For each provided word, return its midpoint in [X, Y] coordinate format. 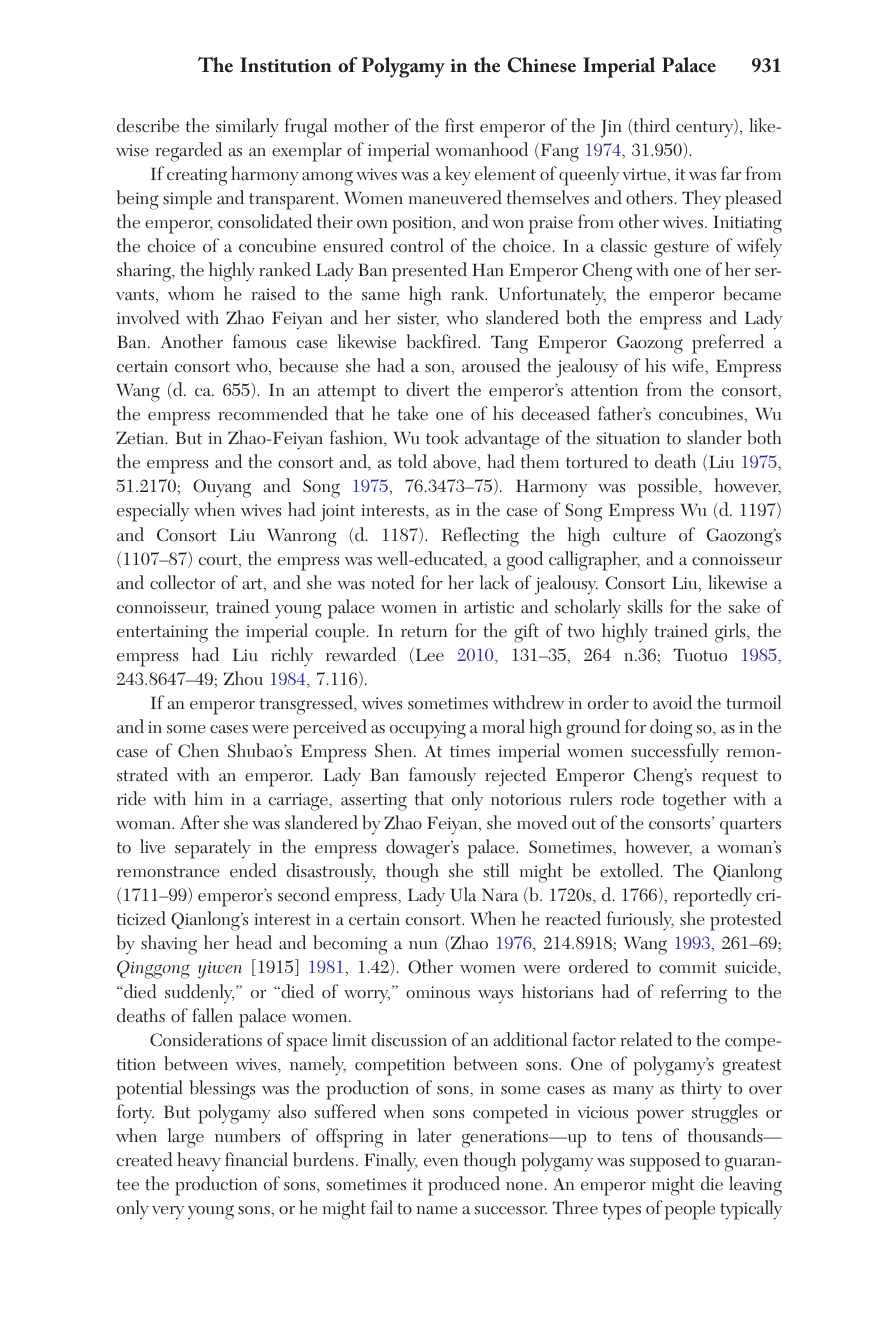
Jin [611, 128]
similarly [247, 128]
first [459, 125]
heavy [199, 1162]
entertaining [162, 634]
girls [731, 633]
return [424, 632]
